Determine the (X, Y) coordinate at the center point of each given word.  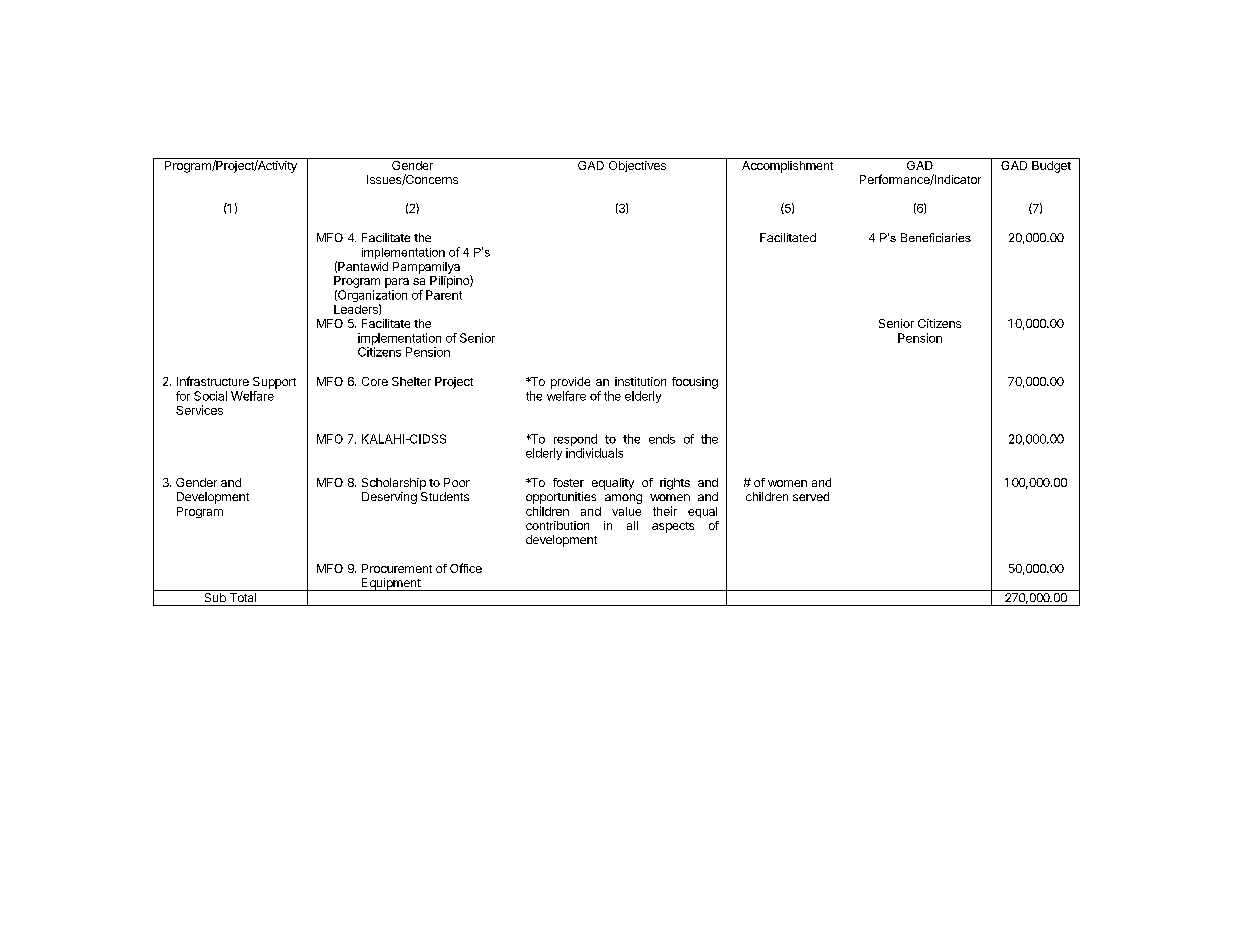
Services (199, 410)
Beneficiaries (936, 237)
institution (640, 381)
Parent (444, 295)
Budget (1051, 165)
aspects (673, 527)
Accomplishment (787, 165)
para (397, 283)
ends (662, 439)
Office (466, 568)
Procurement (397, 568)
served (811, 496)
